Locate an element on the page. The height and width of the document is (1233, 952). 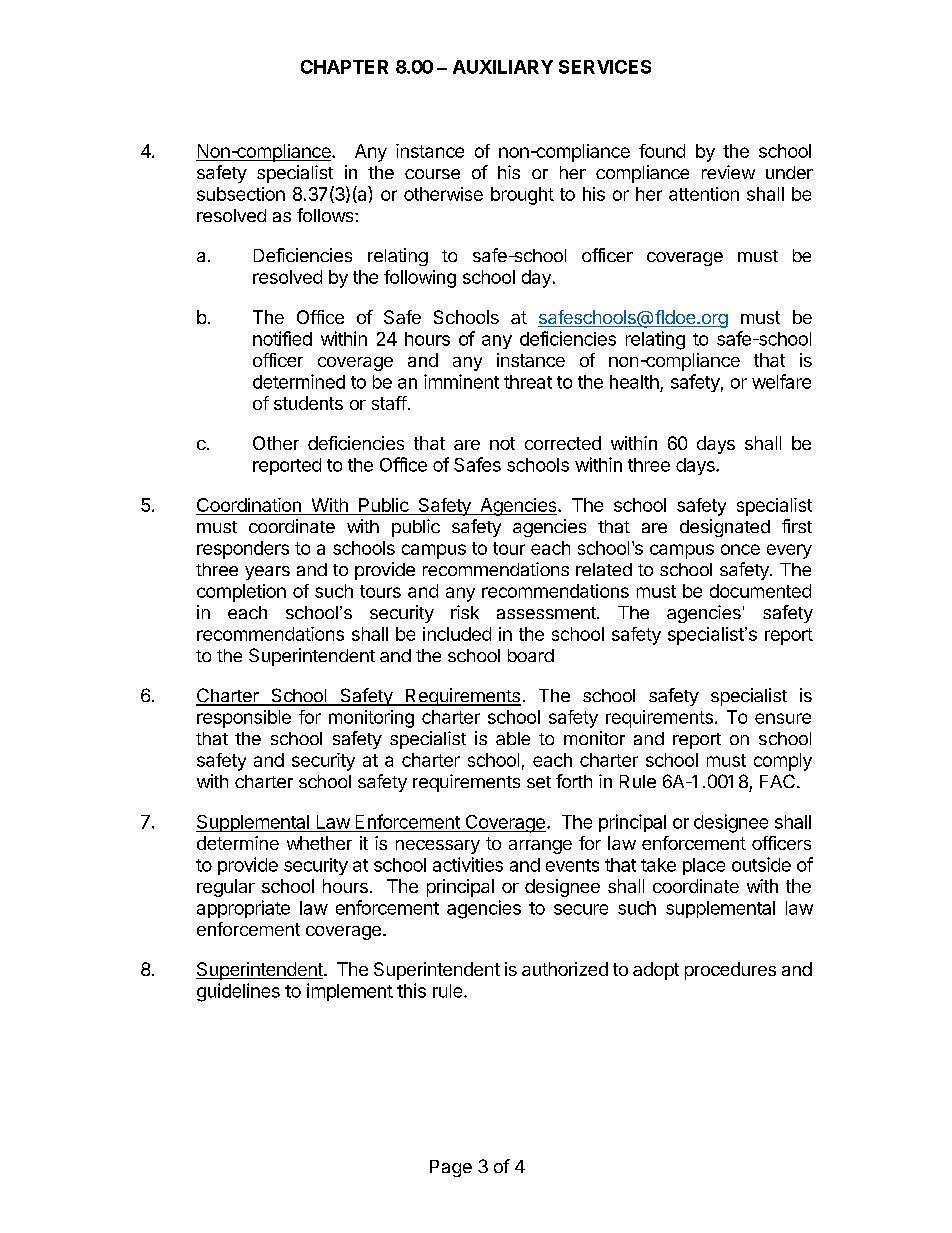
whether is located at coordinates (319, 843).
